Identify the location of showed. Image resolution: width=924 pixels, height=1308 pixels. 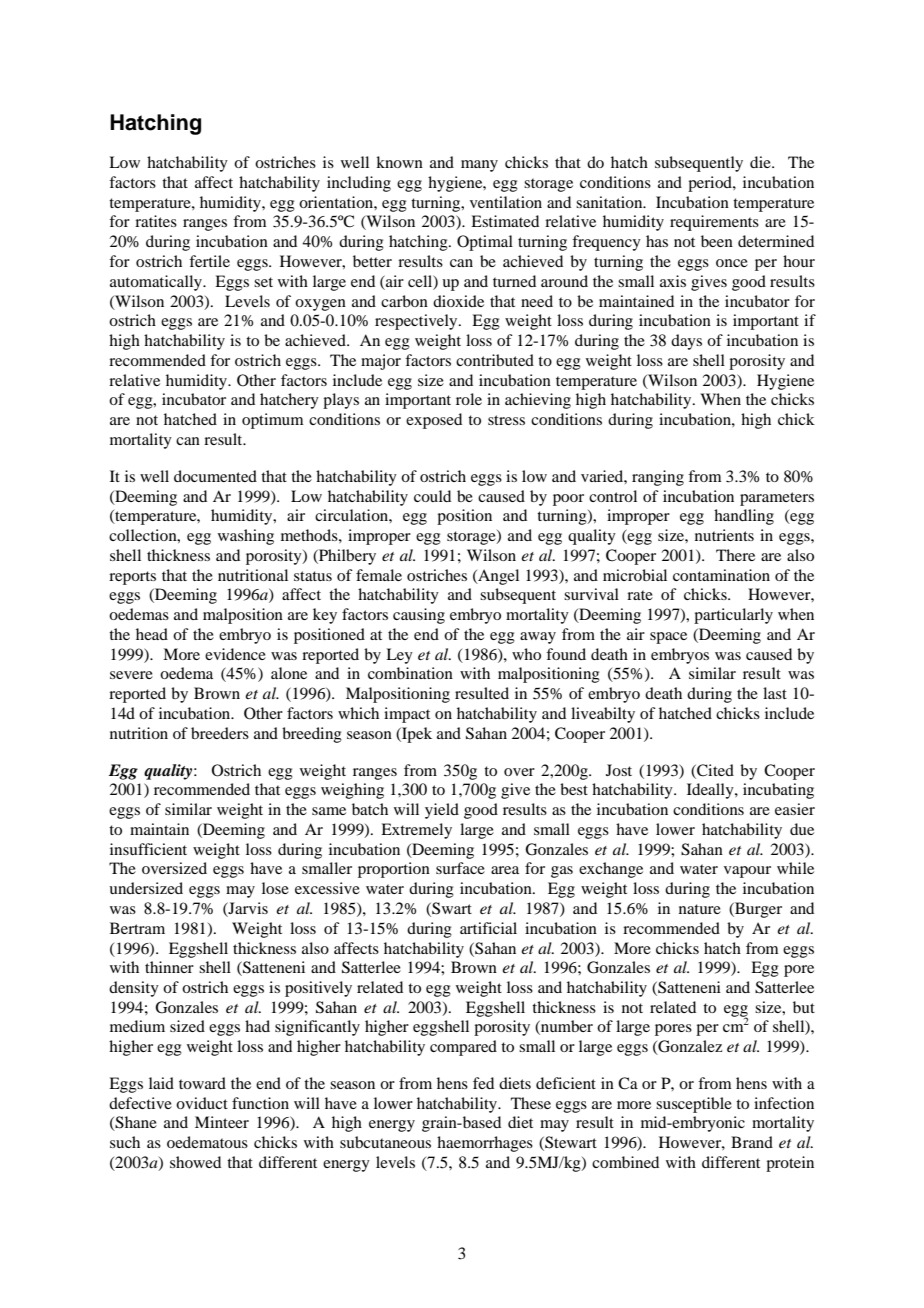
(195, 1162).
